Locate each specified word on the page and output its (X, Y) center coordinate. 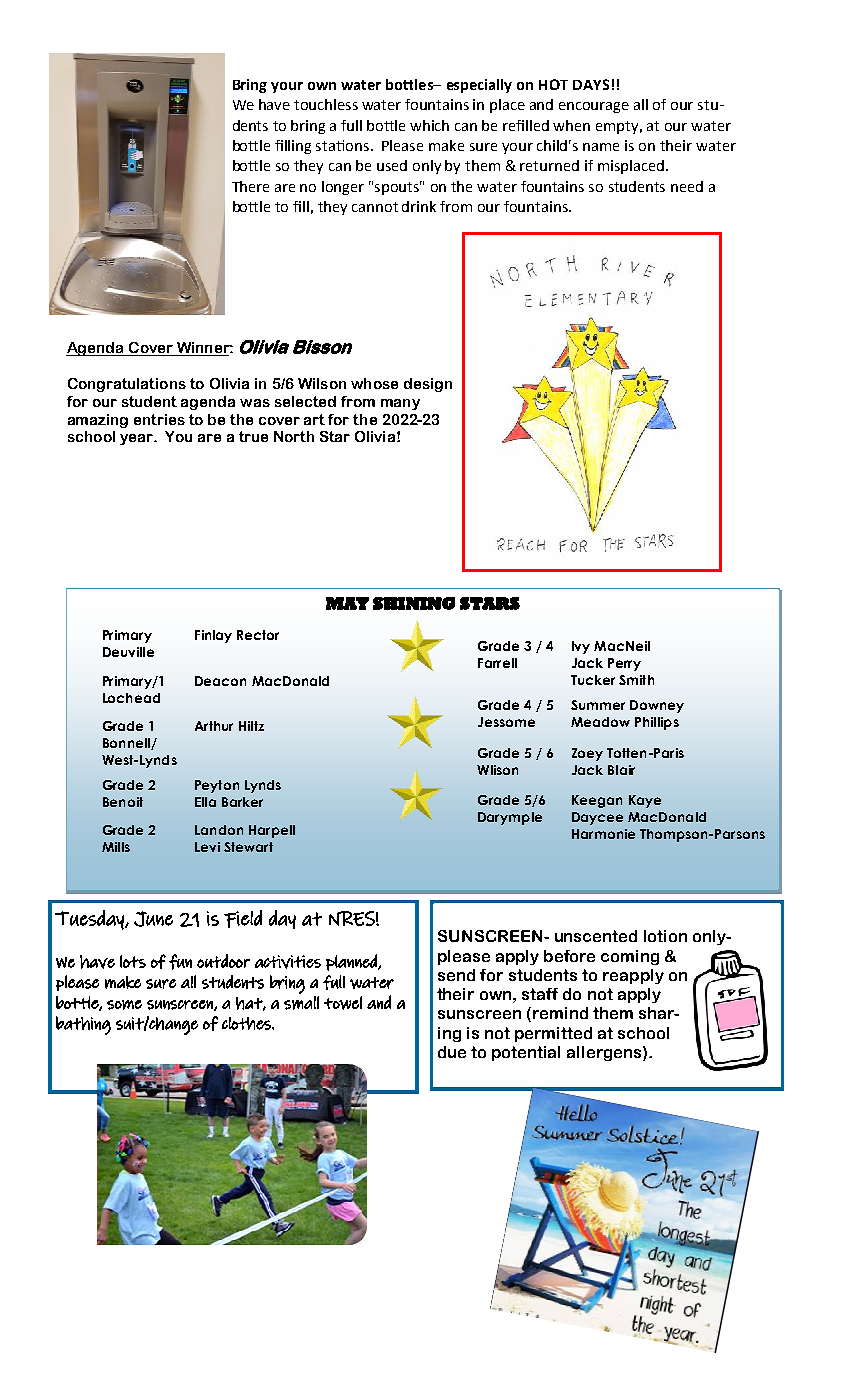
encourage (594, 107)
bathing (83, 1025)
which (429, 125)
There (250, 186)
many (400, 404)
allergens (605, 1053)
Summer (598, 705)
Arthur (214, 726)
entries (159, 419)
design (428, 385)
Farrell (497, 663)
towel (343, 1003)
